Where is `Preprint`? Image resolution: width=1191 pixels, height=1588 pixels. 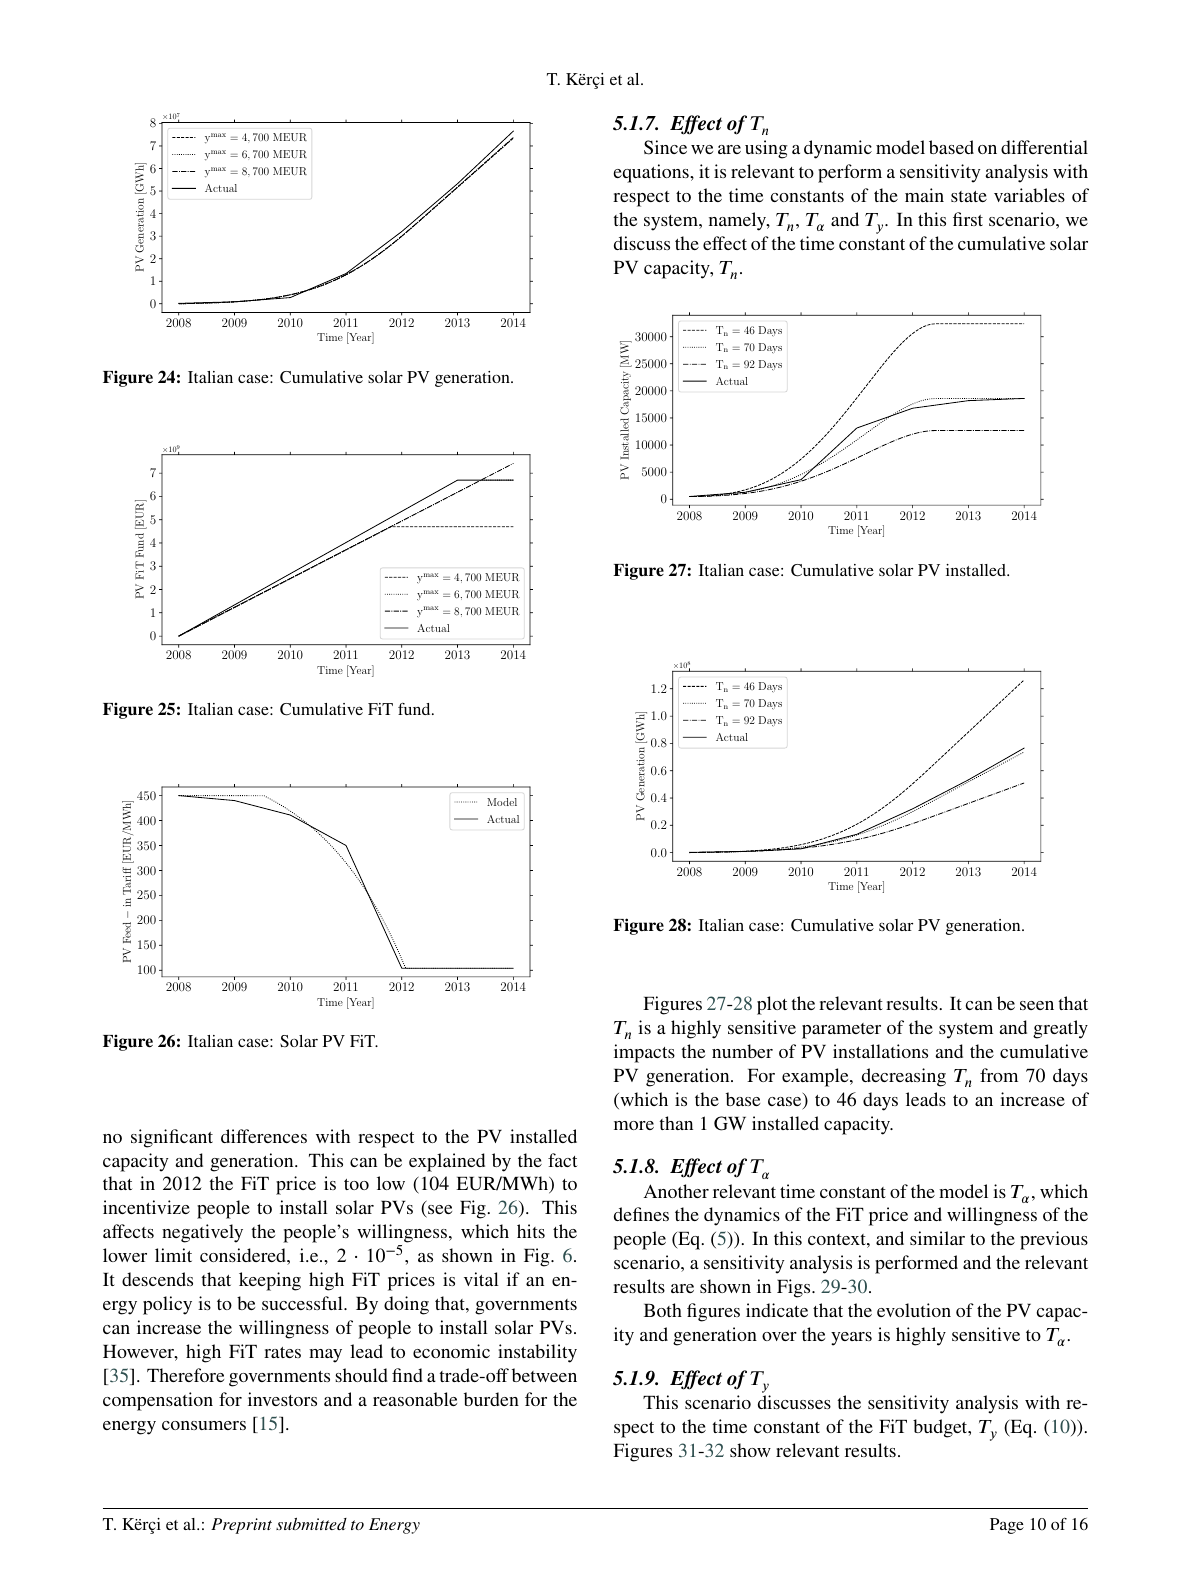 Preprint is located at coordinates (241, 1526).
